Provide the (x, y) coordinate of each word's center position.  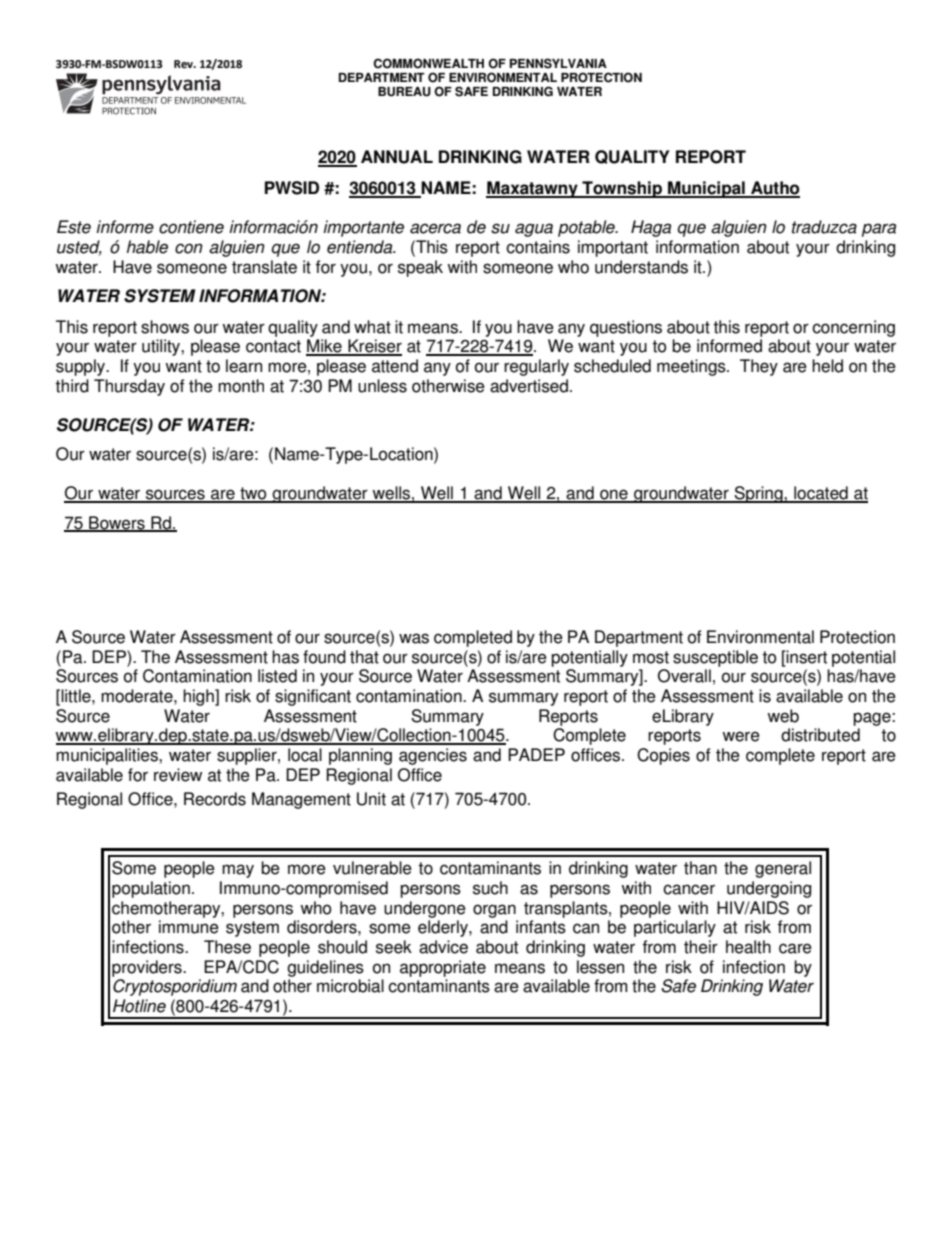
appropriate (443, 968)
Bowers (117, 524)
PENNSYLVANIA (558, 63)
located (821, 494)
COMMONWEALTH (428, 63)
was (414, 638)
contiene (191, 227)
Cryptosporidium (175, 987)
